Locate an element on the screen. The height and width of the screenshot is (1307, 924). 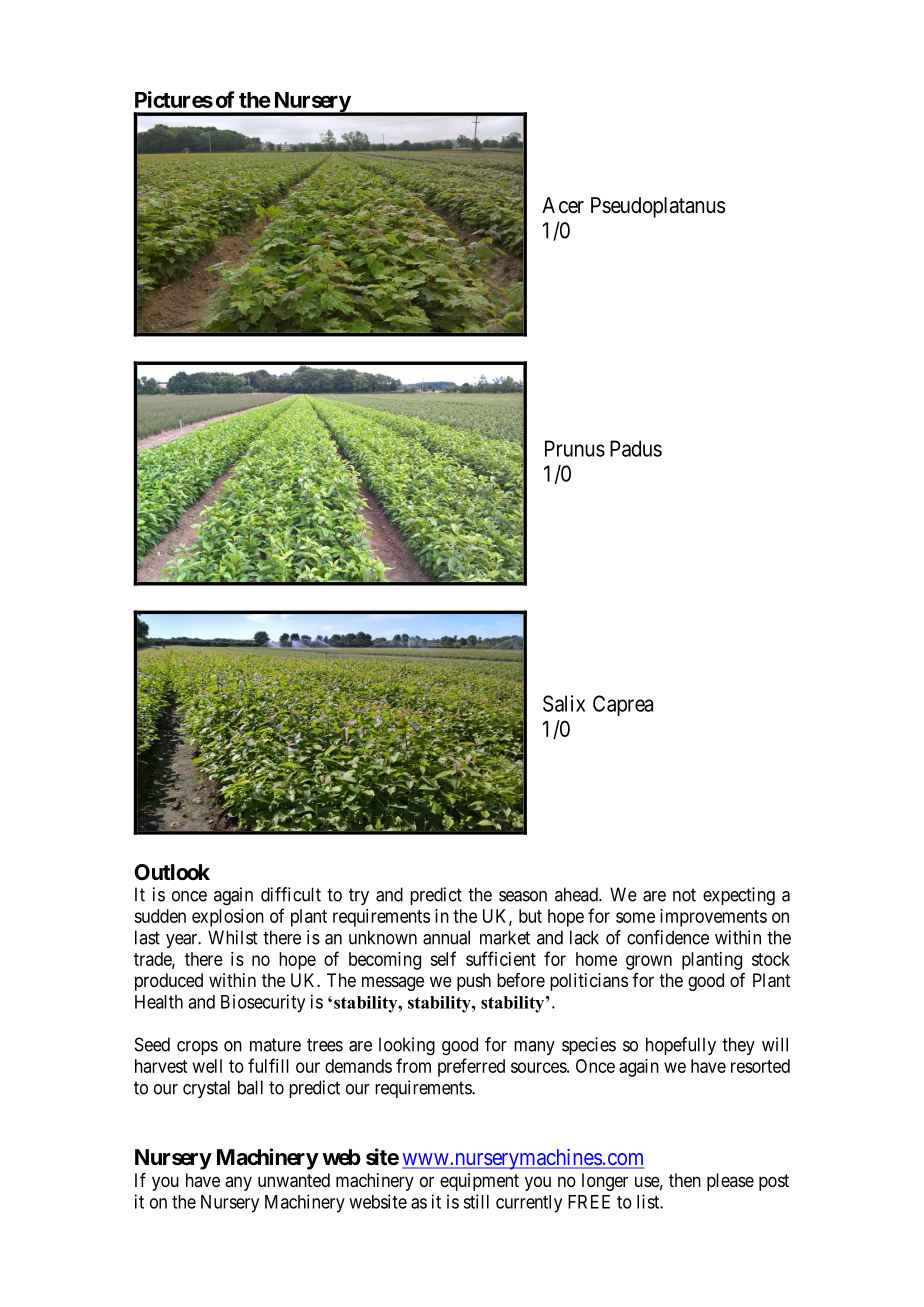
Whilst is located at coordinates (232, 937).
